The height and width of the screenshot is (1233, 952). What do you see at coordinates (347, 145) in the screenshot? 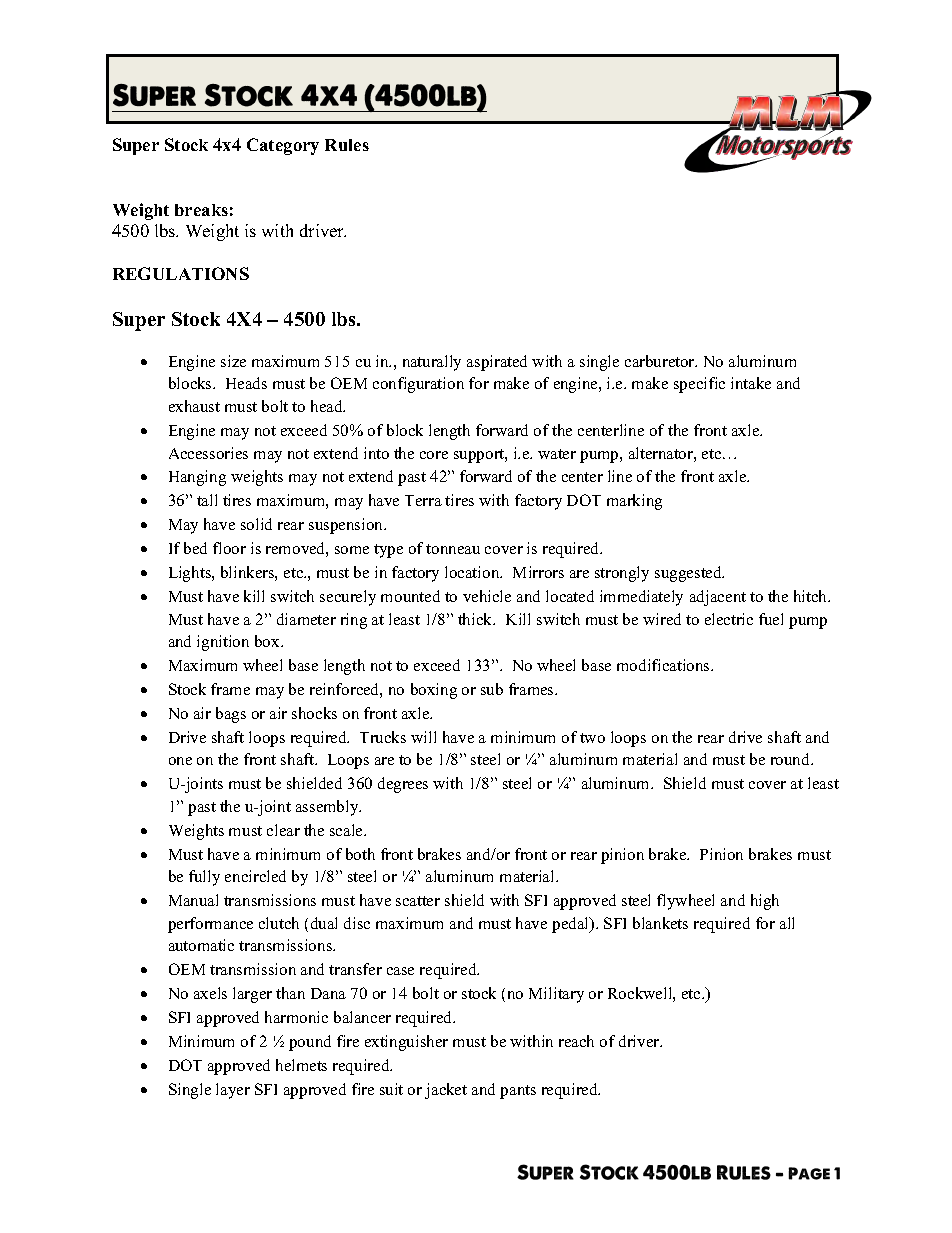
I see `Rules` at bounding box center [347, 145].
